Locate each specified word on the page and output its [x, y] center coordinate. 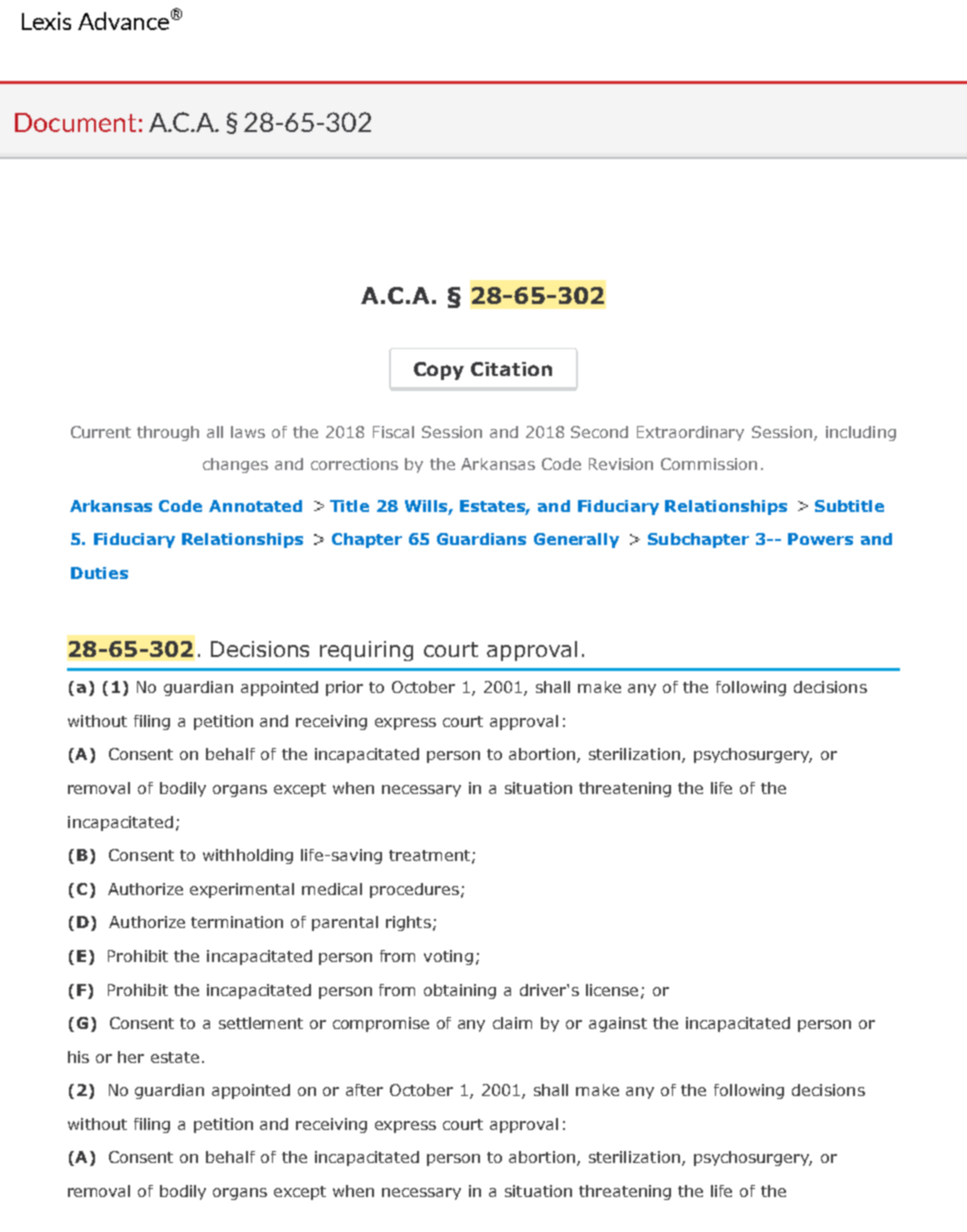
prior [344, 688]
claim [512, 1023]
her [131, 1057]
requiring [366, 651]
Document [75, 122]
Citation [511, 369]
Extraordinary [690, 433]
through [168, 433]
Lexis [46, 21]
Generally [576, 540]
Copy [439, 371]
